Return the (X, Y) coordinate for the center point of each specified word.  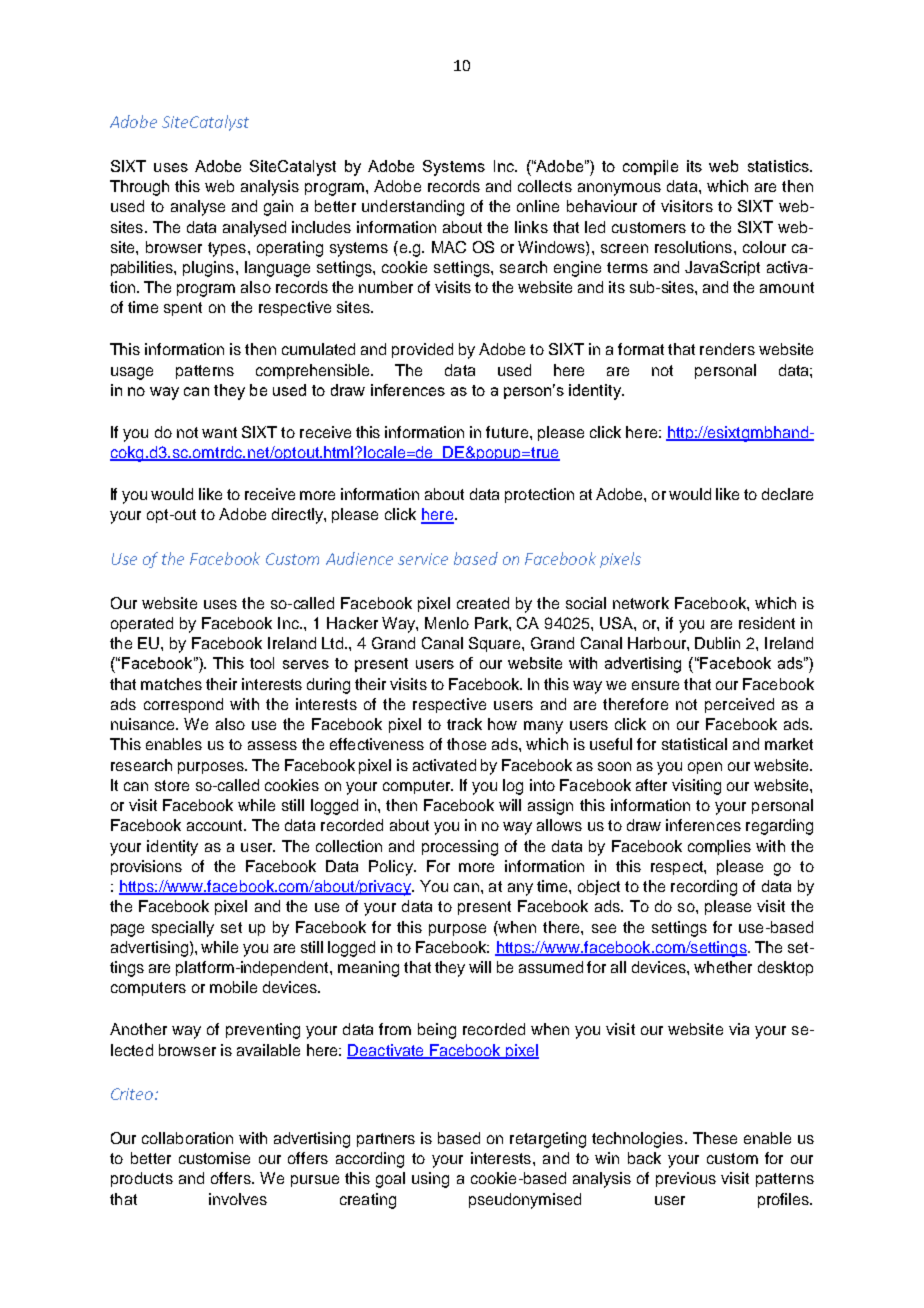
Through (139, 188)
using (430, 1180)
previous (686, 1179)
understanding (413, 208)
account (216, 825)
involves (238, 1199)
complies (719, 847)
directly (298, 516)
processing (460, 848)
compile (650, 167)
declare (787, 494)
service (423, 559)
